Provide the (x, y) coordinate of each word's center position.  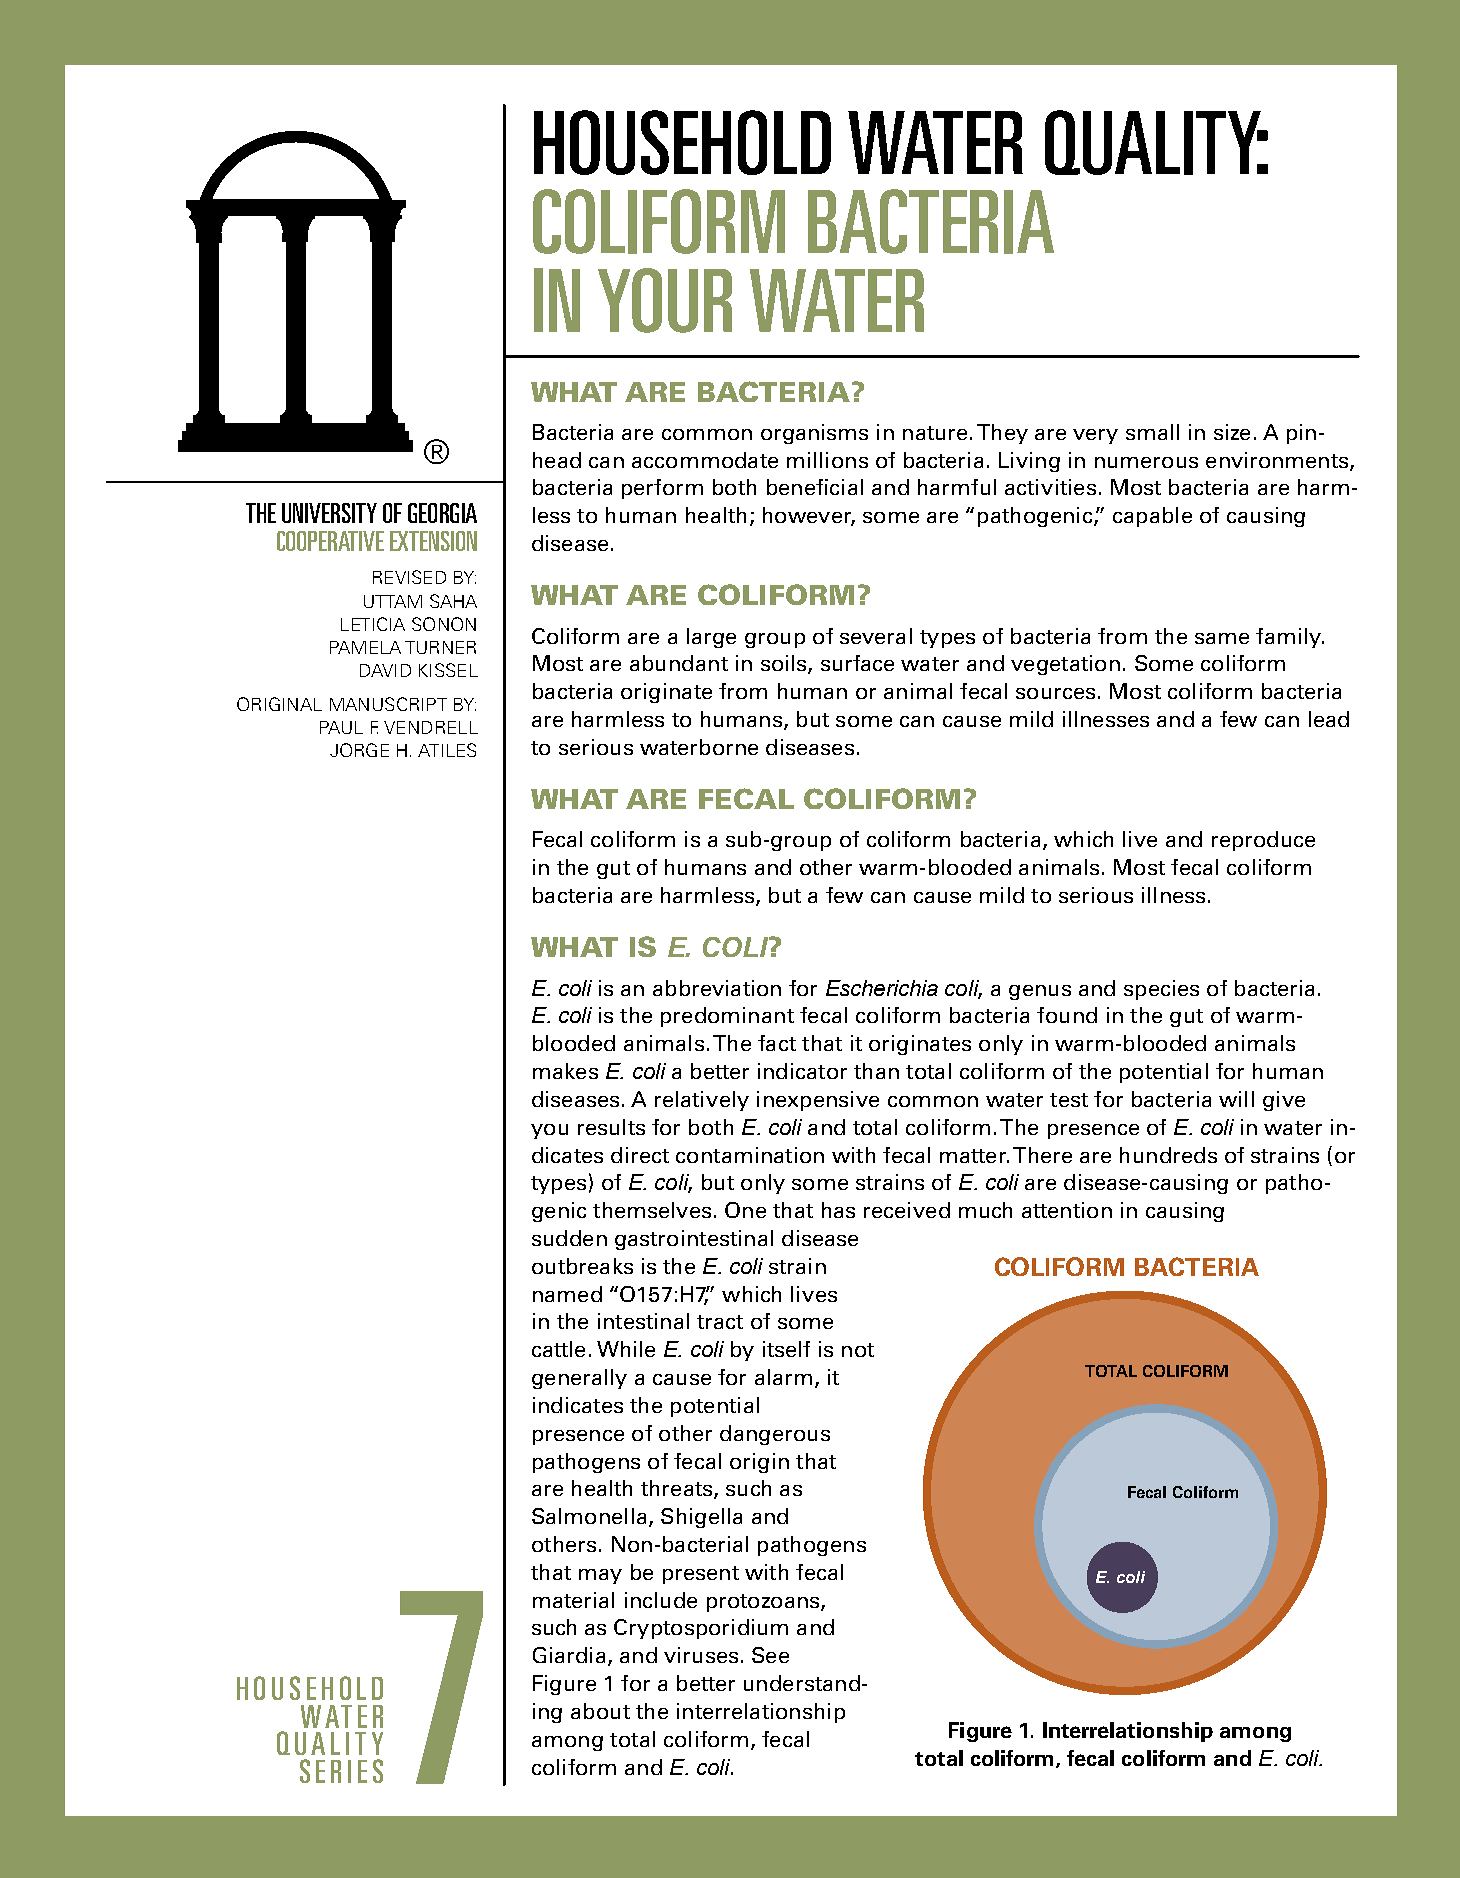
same (1222, 638)
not (858, 1350)
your (665, 300)
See (770, 1655)
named (567, 1294)
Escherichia (882, 988)
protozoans (764, 1603)
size (1232, 432)
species (1161, 990)
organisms (814, 434)
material (573, 1600)
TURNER (440, 647)
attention (1067, 1210)
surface (857, 663)
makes (565, 1071)
